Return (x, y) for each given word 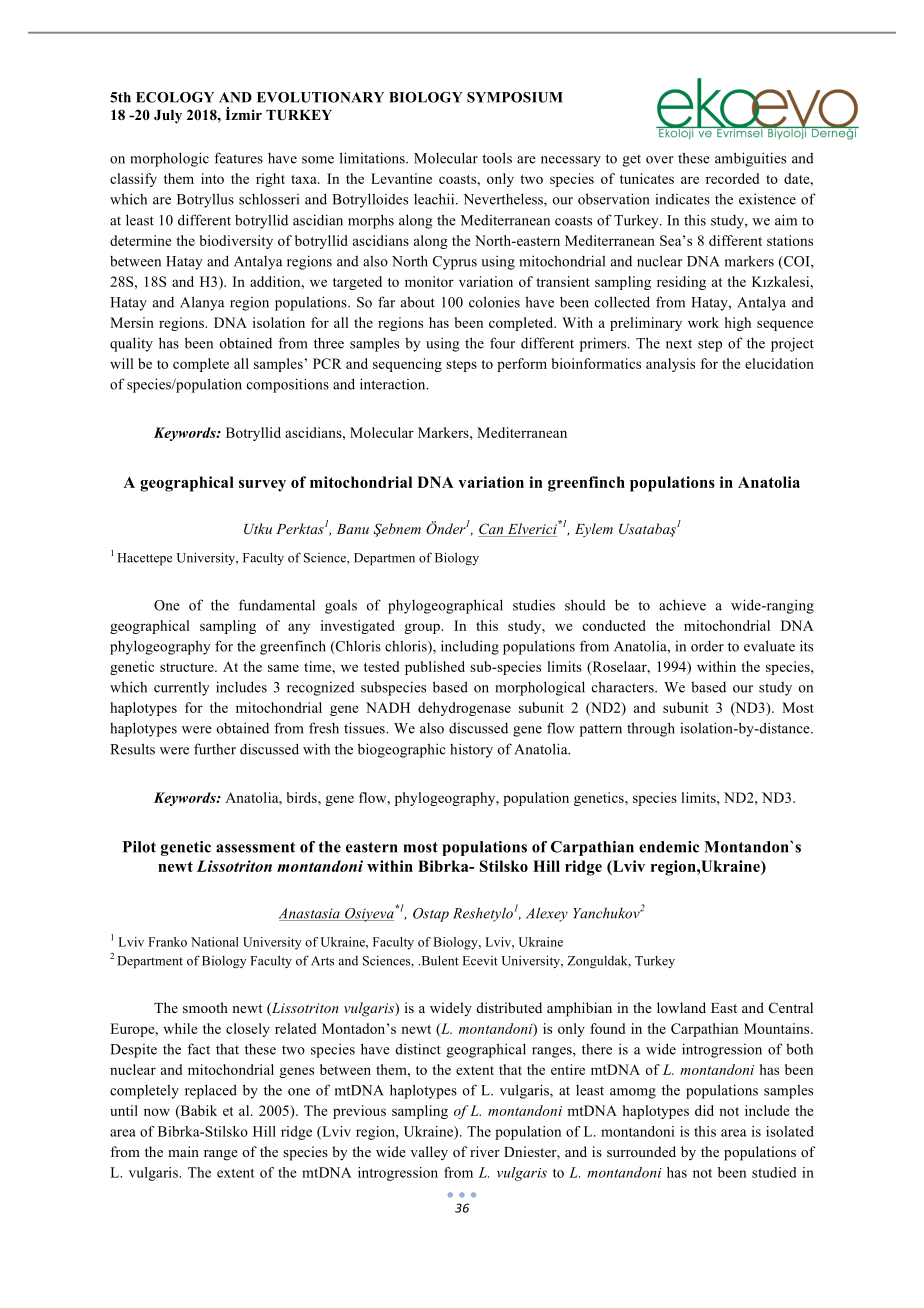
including (470, 647)
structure (188, 667)
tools (497, 158)
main (183, 1151)
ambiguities (750, 159)
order (707, 646)
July (168, 117)
